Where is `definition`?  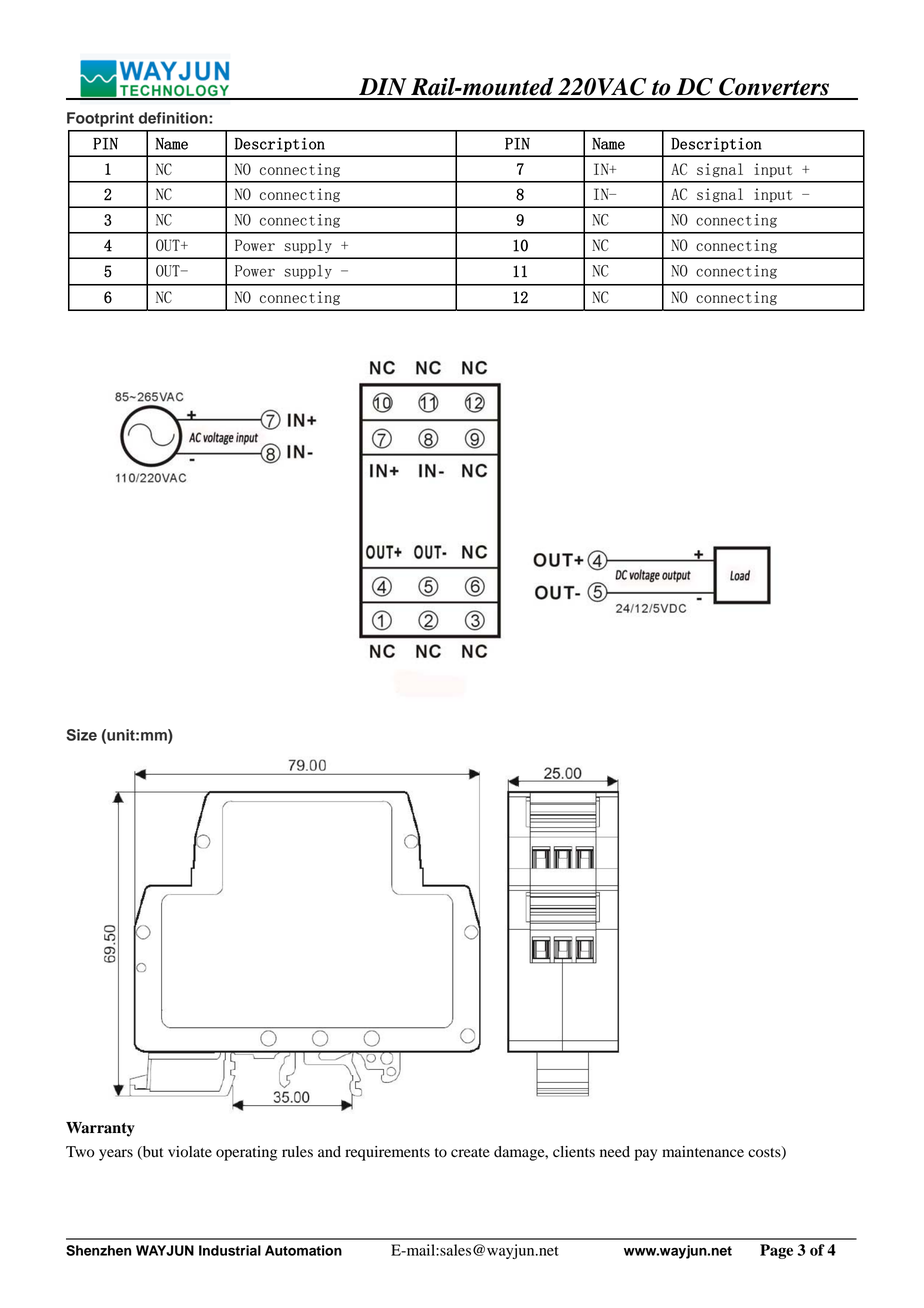
definition is located at coordinates (174, 118).
